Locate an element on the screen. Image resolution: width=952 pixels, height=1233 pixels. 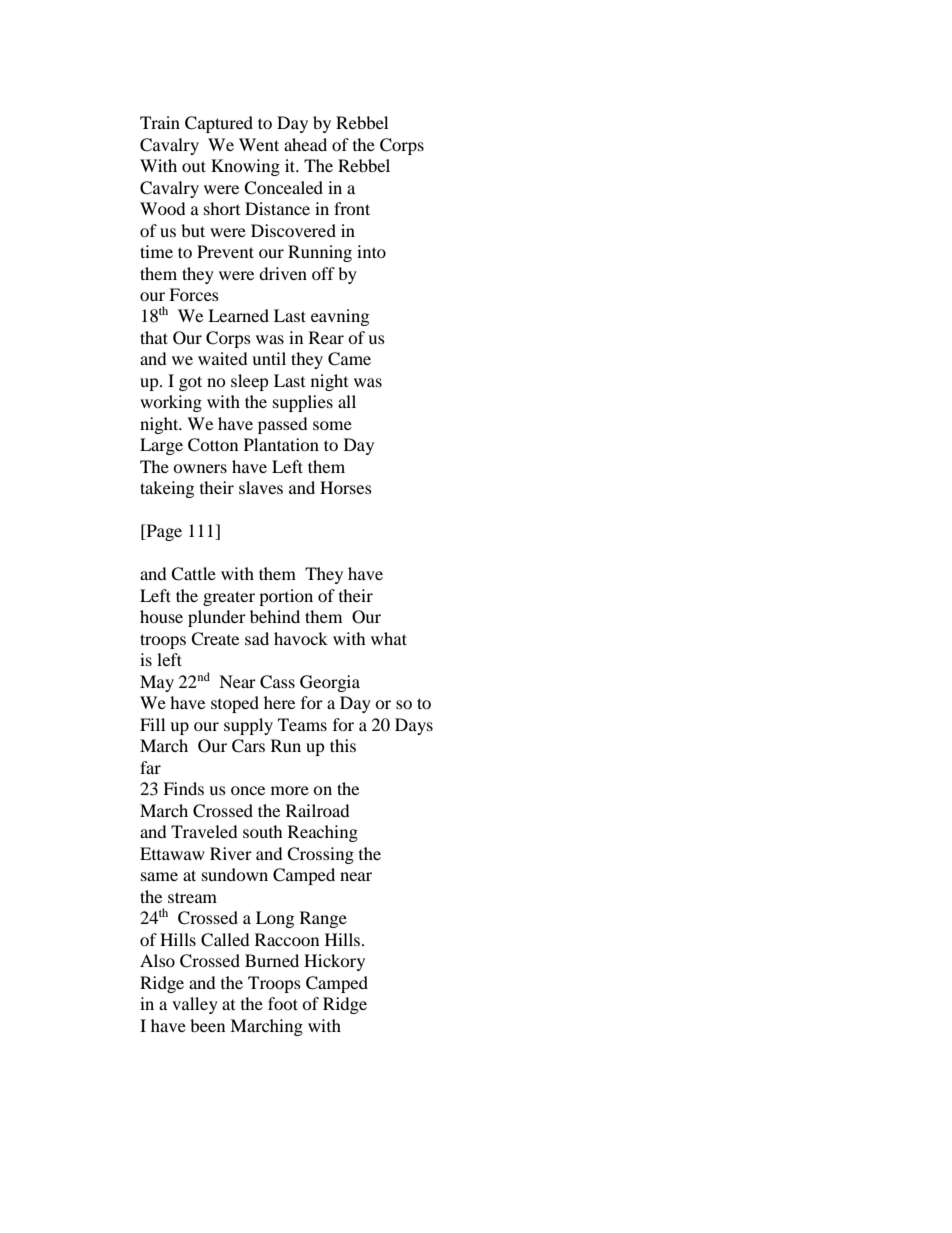
Hickory is located at coordinates (334, 962).
